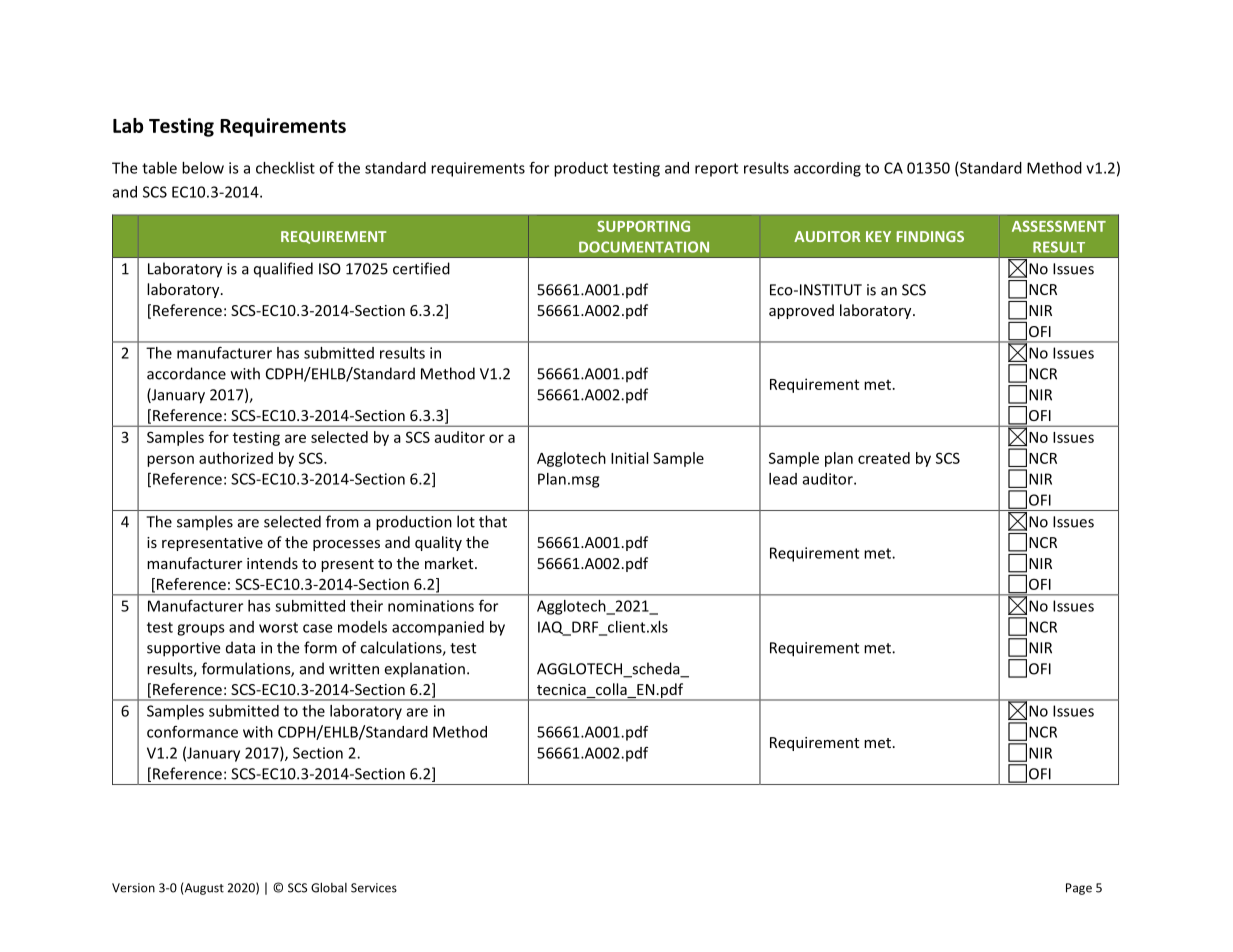 The width and height of the screenshot is (1233, 952). I want to click on intends, so click(272, 563).
